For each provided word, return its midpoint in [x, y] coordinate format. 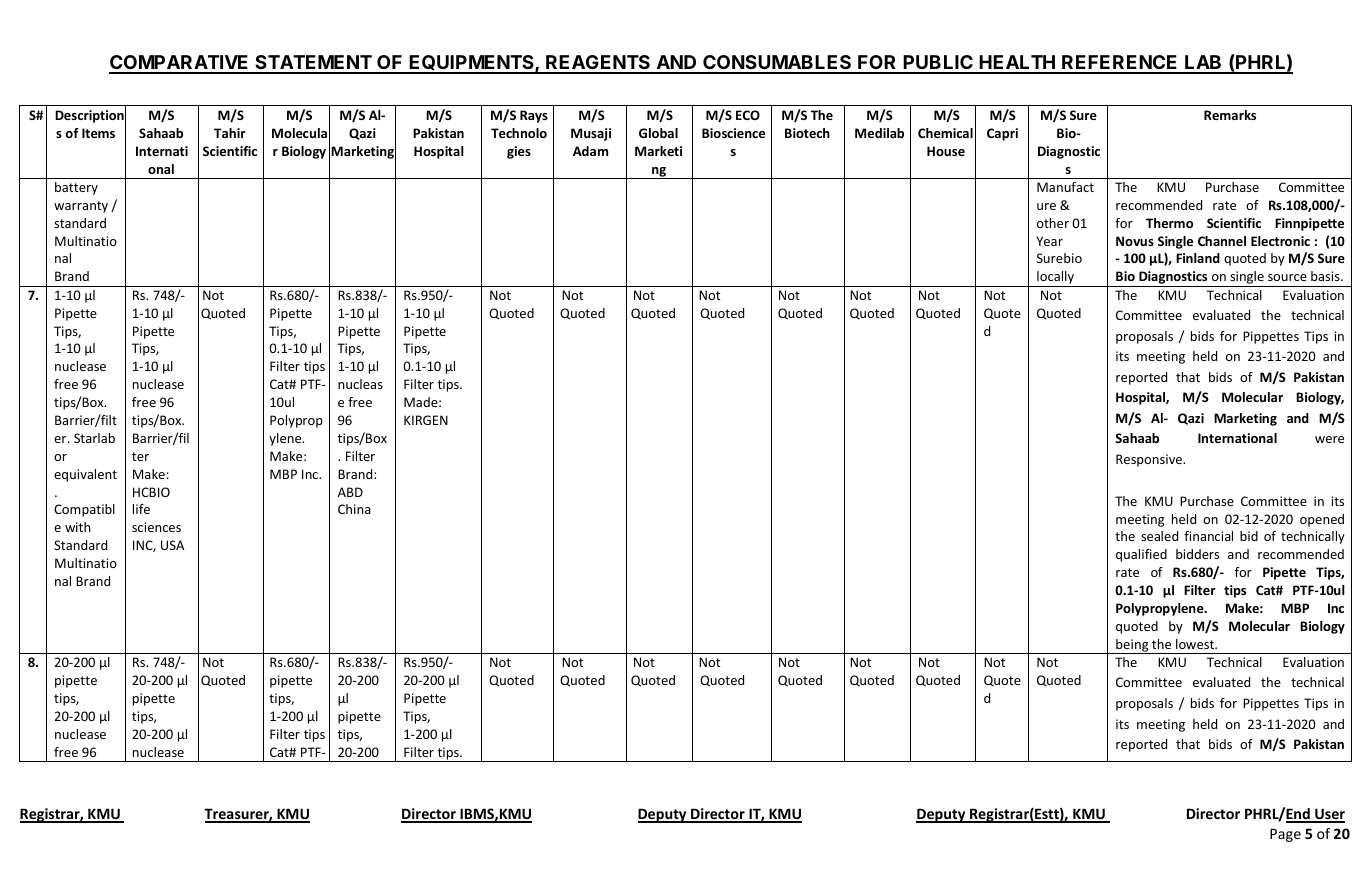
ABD [350, 492]
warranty [81, 207]
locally [1055, 279]
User [1329, 815]
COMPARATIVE [180, 64]
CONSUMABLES [777, 64]
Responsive [1150, 460]
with [77, 527]
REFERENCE [1120, 64]
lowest [1196, 644]
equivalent [85, 475]
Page [1285, 835]
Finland [1198, 258]
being [1132, 646]
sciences [156, 527]
